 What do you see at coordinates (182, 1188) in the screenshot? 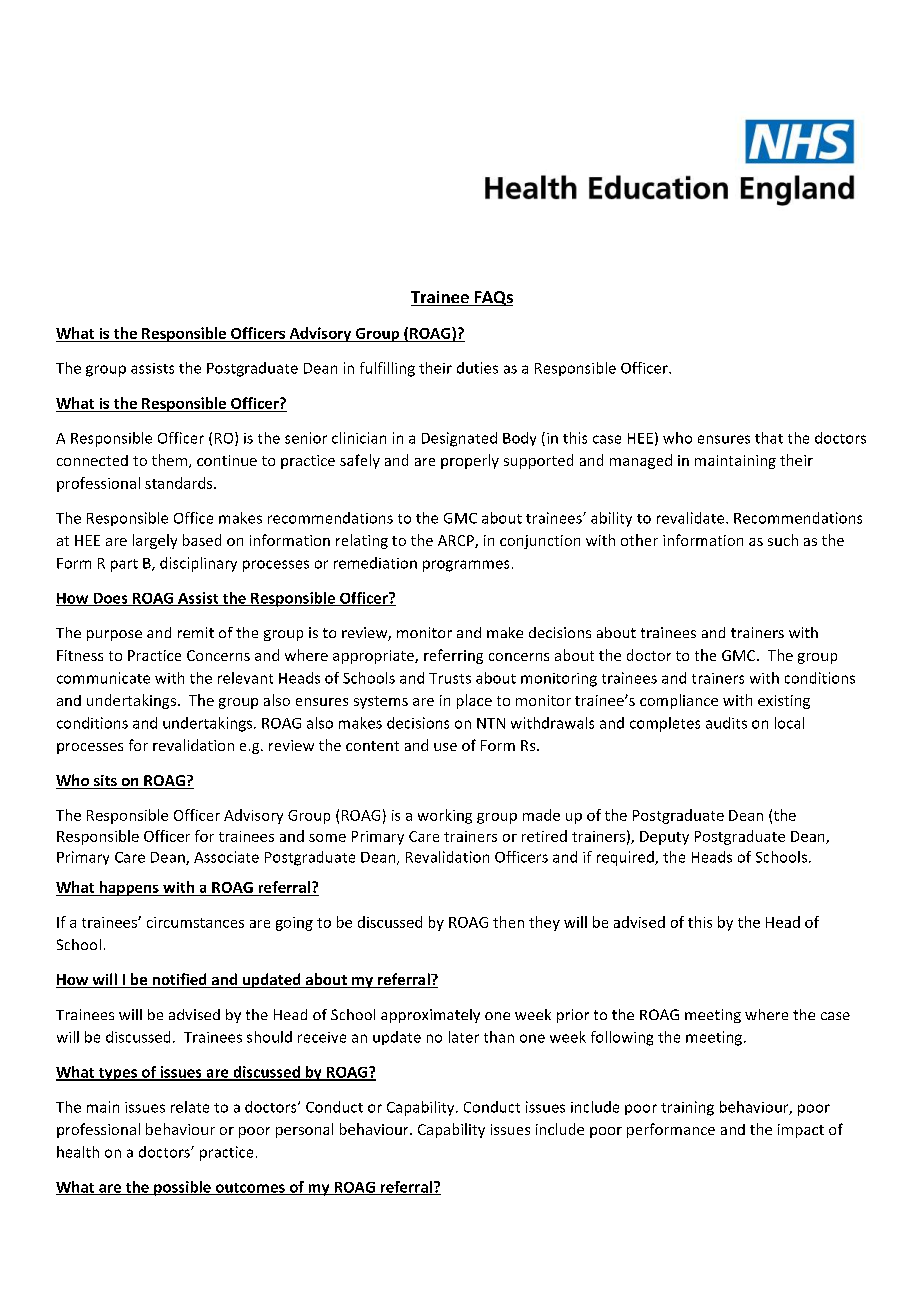
I see `possible` at bounding box center [182, 1188].
